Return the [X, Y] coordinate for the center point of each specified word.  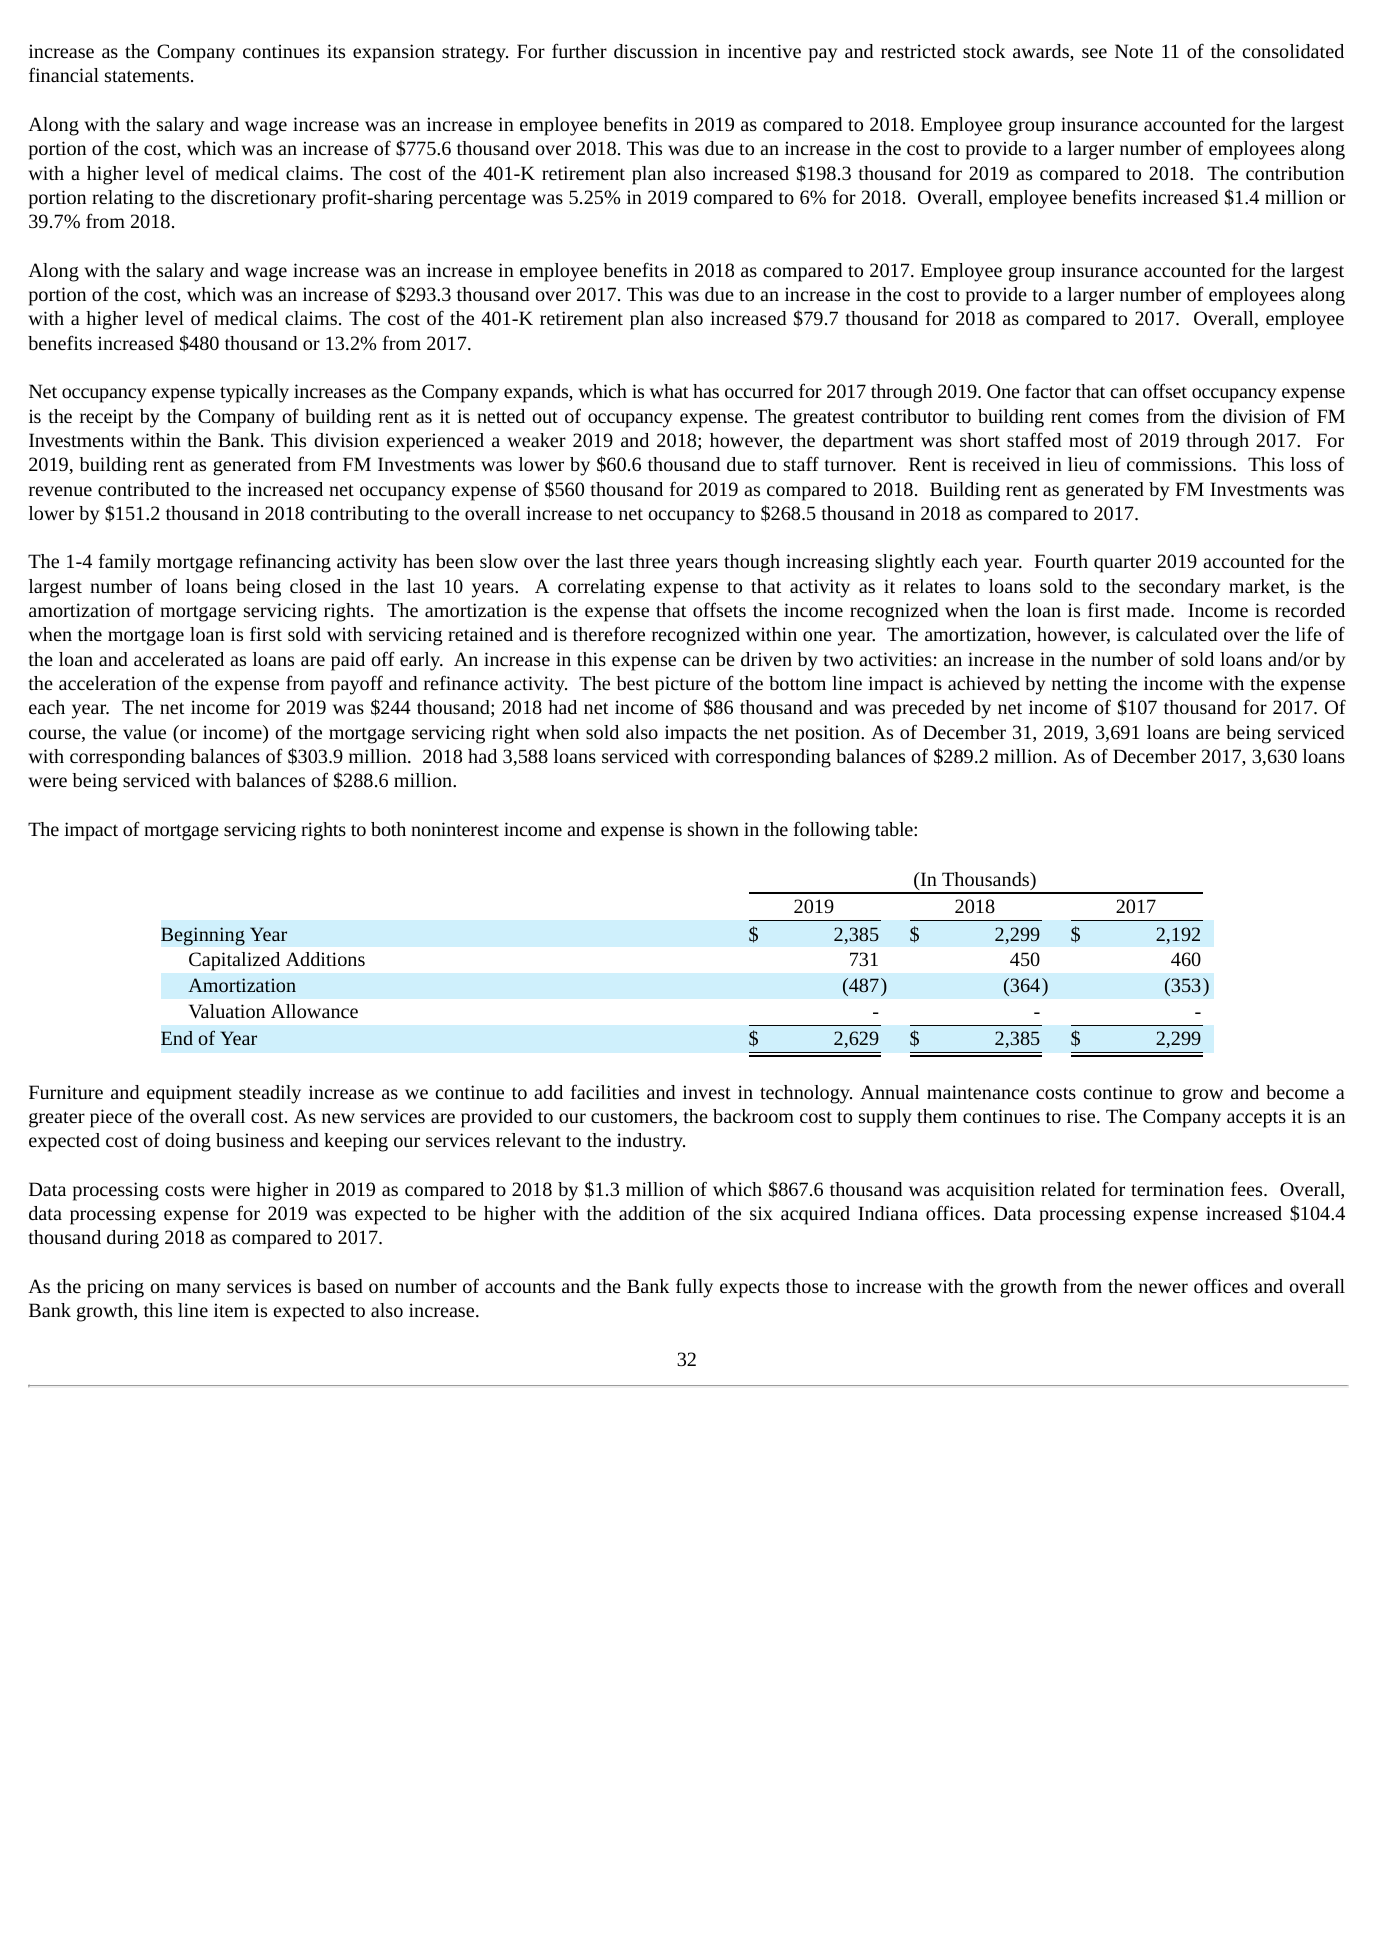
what [669, 391]
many [198, 1290]
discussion [656, 51]
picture [682, 685]
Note [1134, 51]
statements [147, 76]
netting [1079, 685]
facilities [604, 1091]
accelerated [179, 659]
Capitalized [234, 961]
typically [254, 393]
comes [1114, 418]
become [1297, 1092]
